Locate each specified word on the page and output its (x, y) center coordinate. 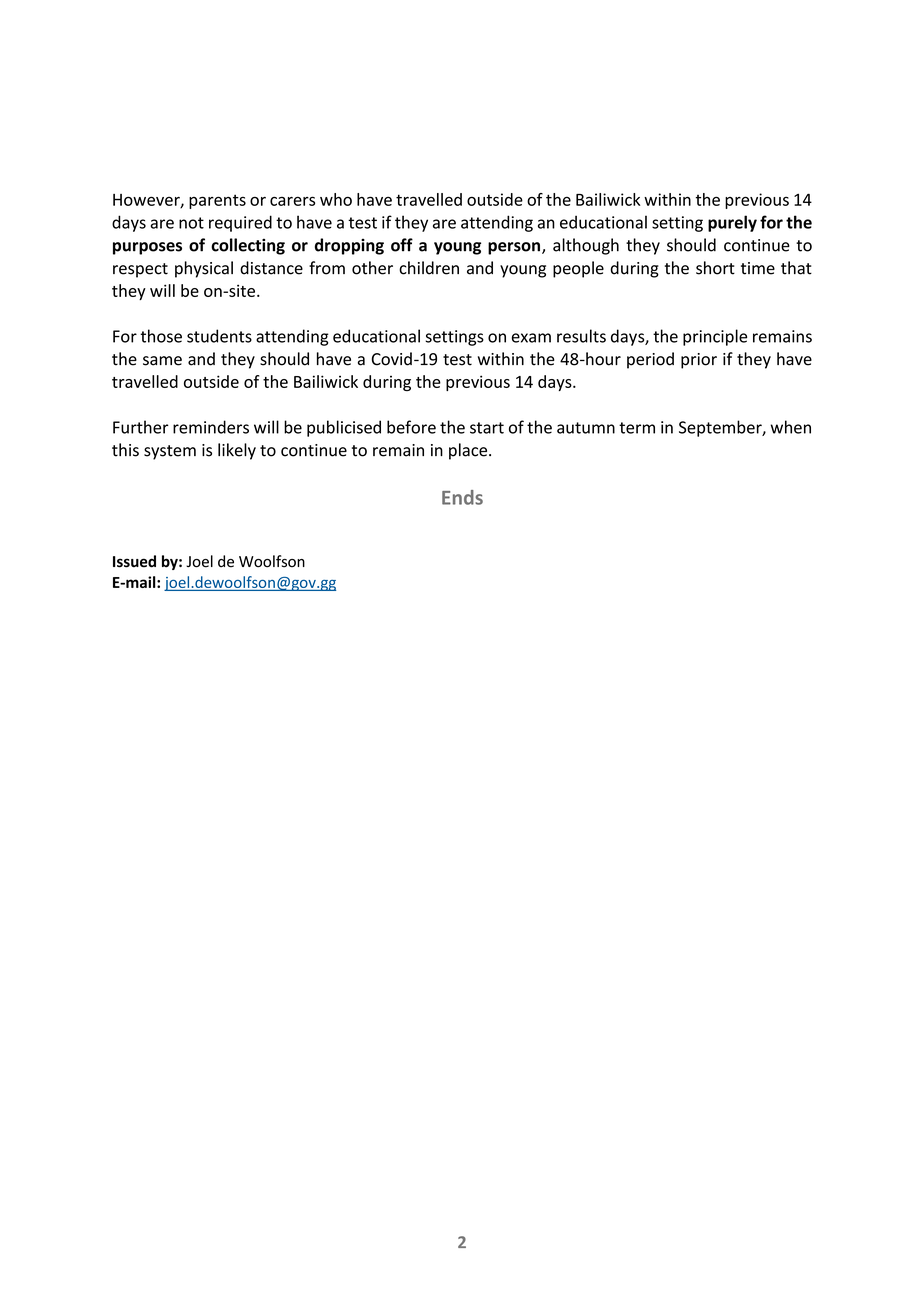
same (162, 361)
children (429, 268)
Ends (462, 497)
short (715, 268)
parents (217, 201)
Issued (134, 561)
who (336, 199)
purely (732, 223)
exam (531, 338)
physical (204, 269)
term (637, 428)
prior (699, 361)
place (469, 451)
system (170, 452)
